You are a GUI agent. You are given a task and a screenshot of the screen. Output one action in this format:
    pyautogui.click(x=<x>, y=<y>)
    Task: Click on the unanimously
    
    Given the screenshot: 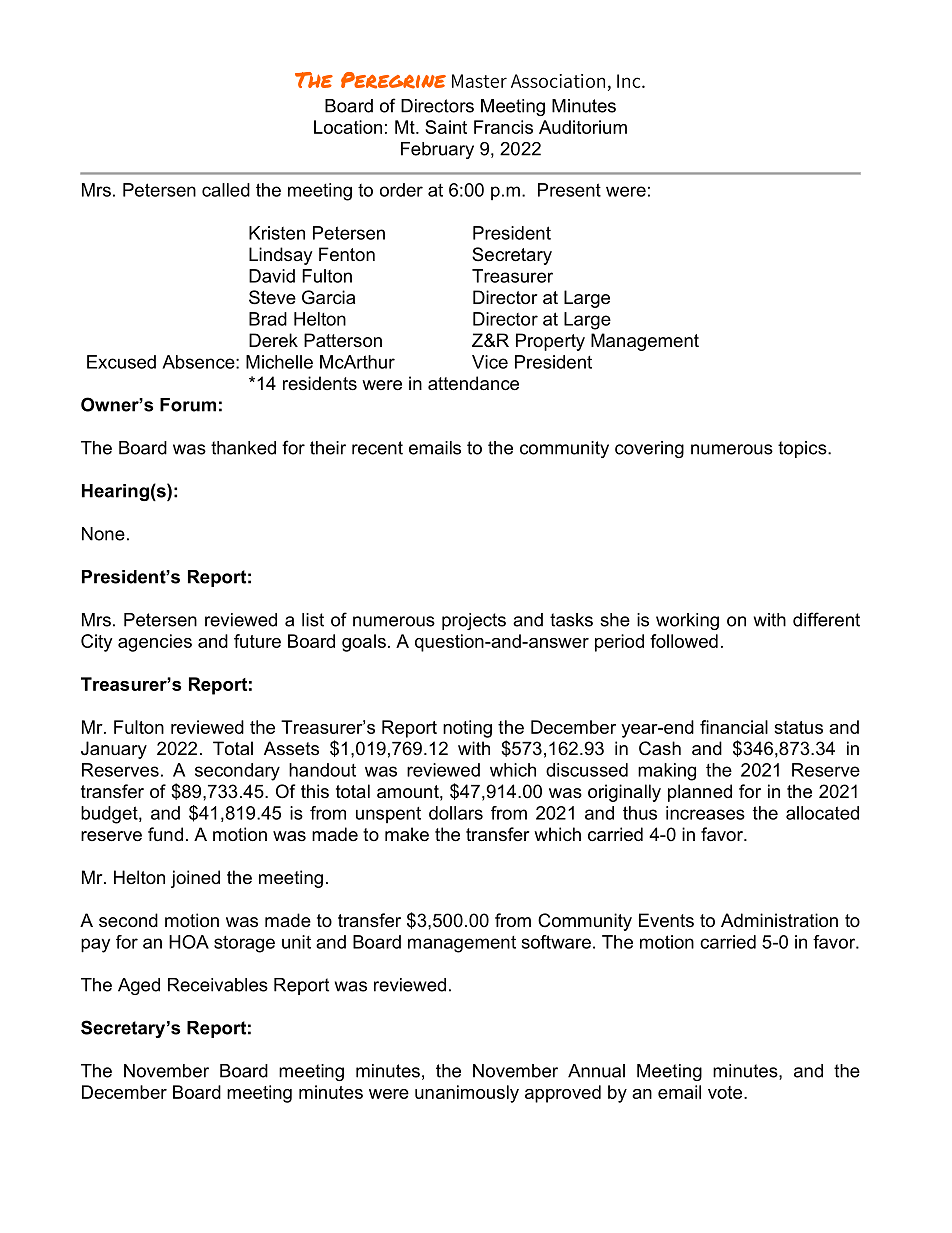 What is the action you would take?
    pyautogui.click(x=467, y=1094)
